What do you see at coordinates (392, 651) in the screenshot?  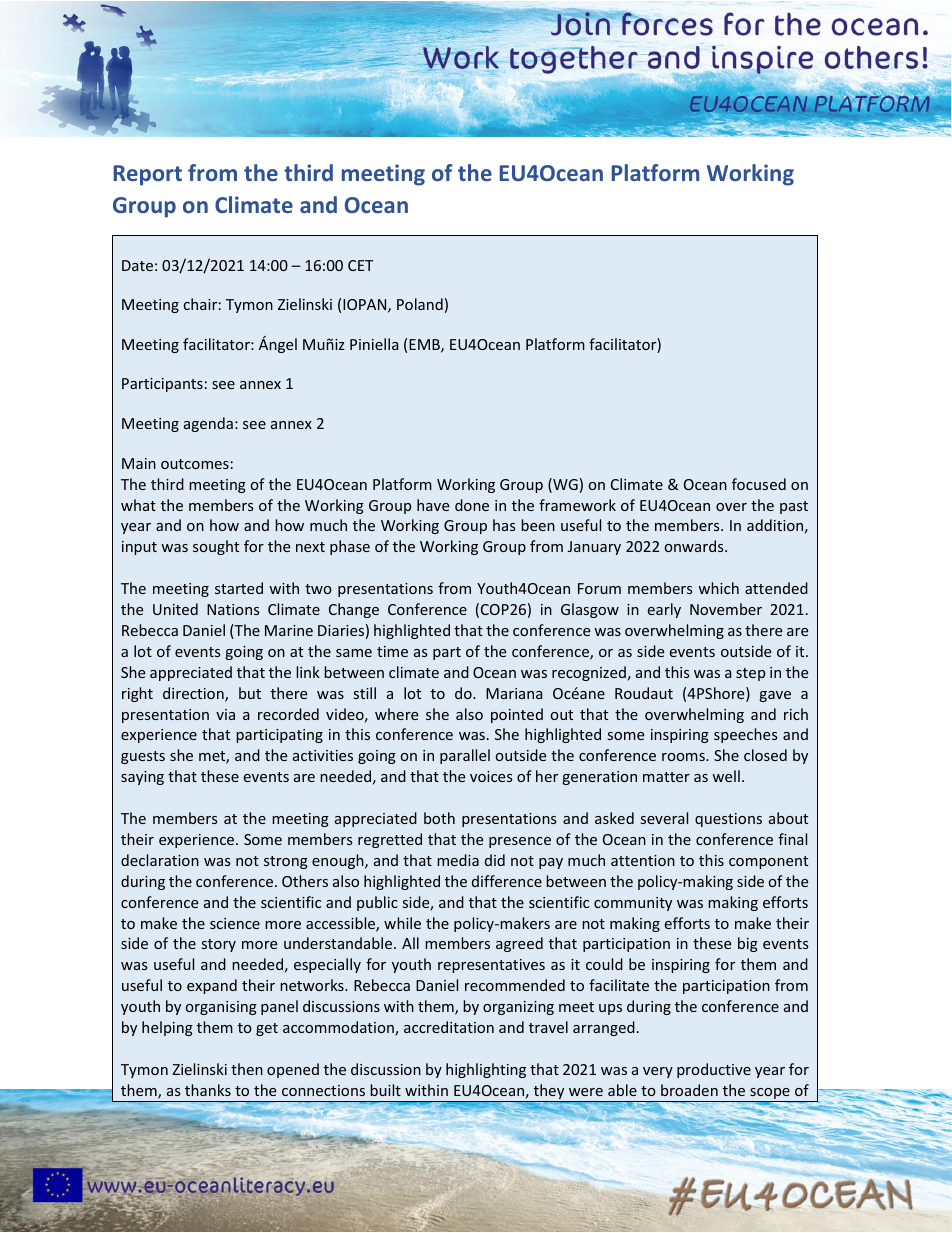 I see `time` at bounding box center [392, 651].
